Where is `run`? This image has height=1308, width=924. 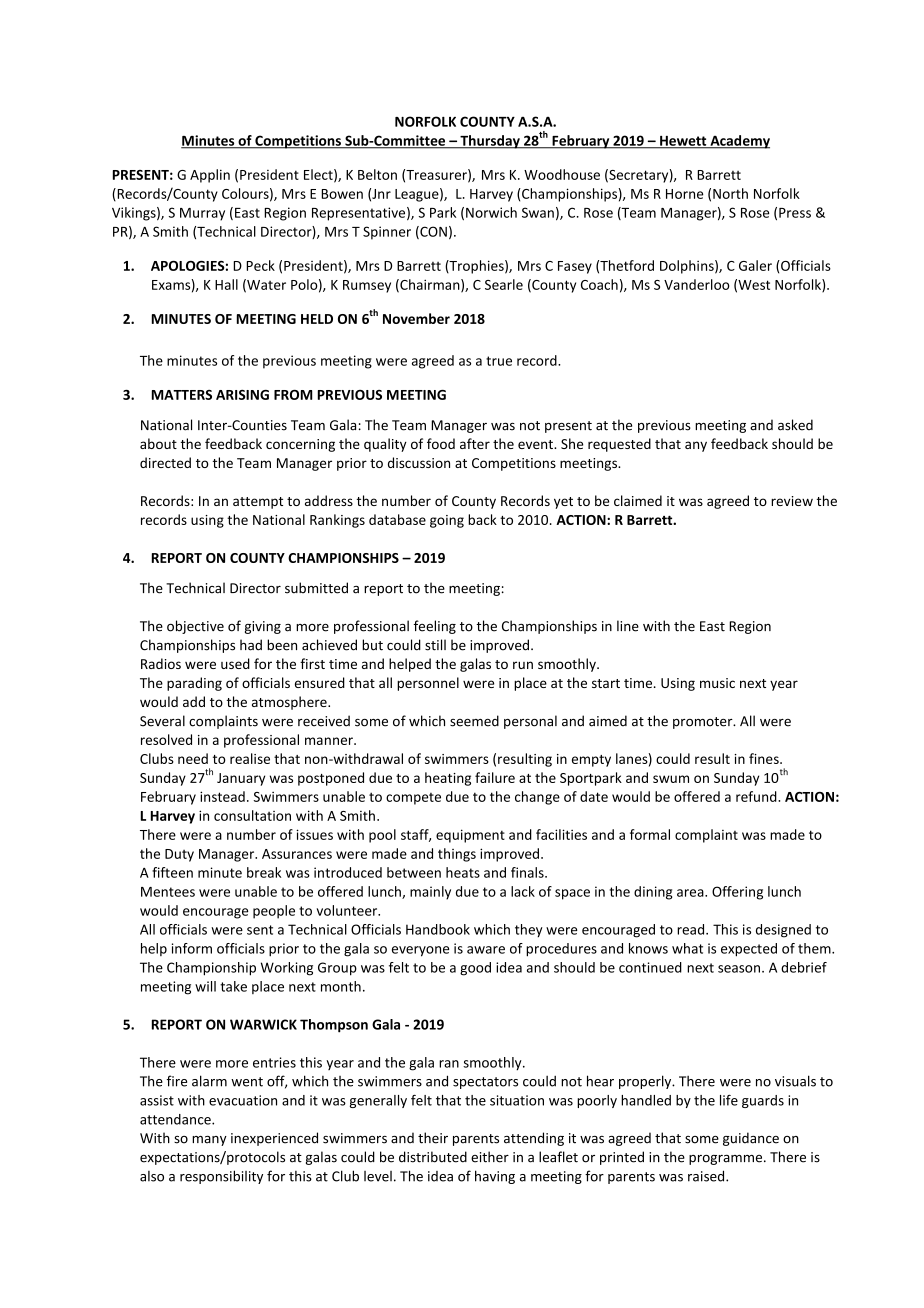
run is located at coordinates (523, 665).
